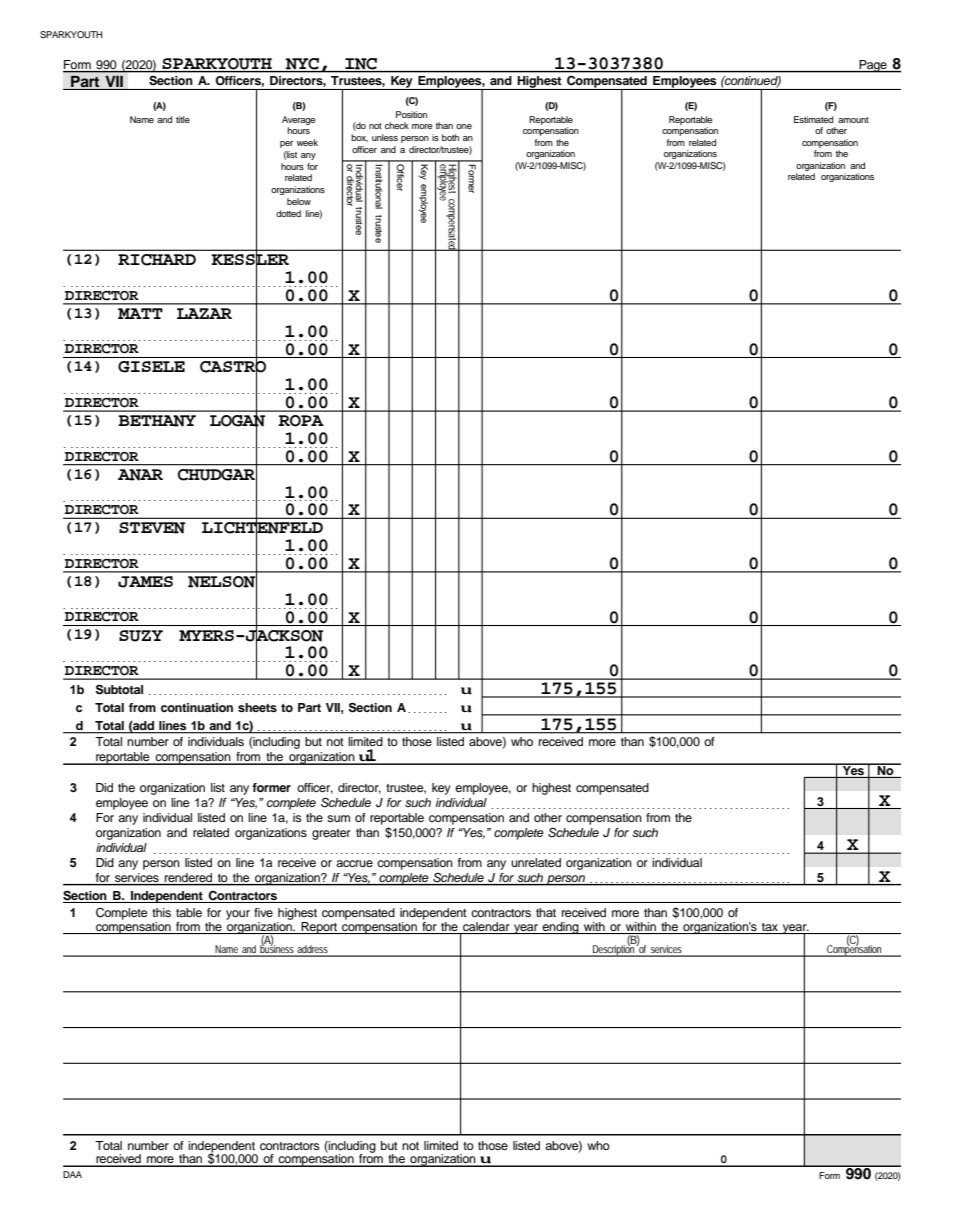 This image has width=966, height=1232. What do you see at coordinates (561, 928) in the image?
I see `ending` at bounding box center [561, 928].
